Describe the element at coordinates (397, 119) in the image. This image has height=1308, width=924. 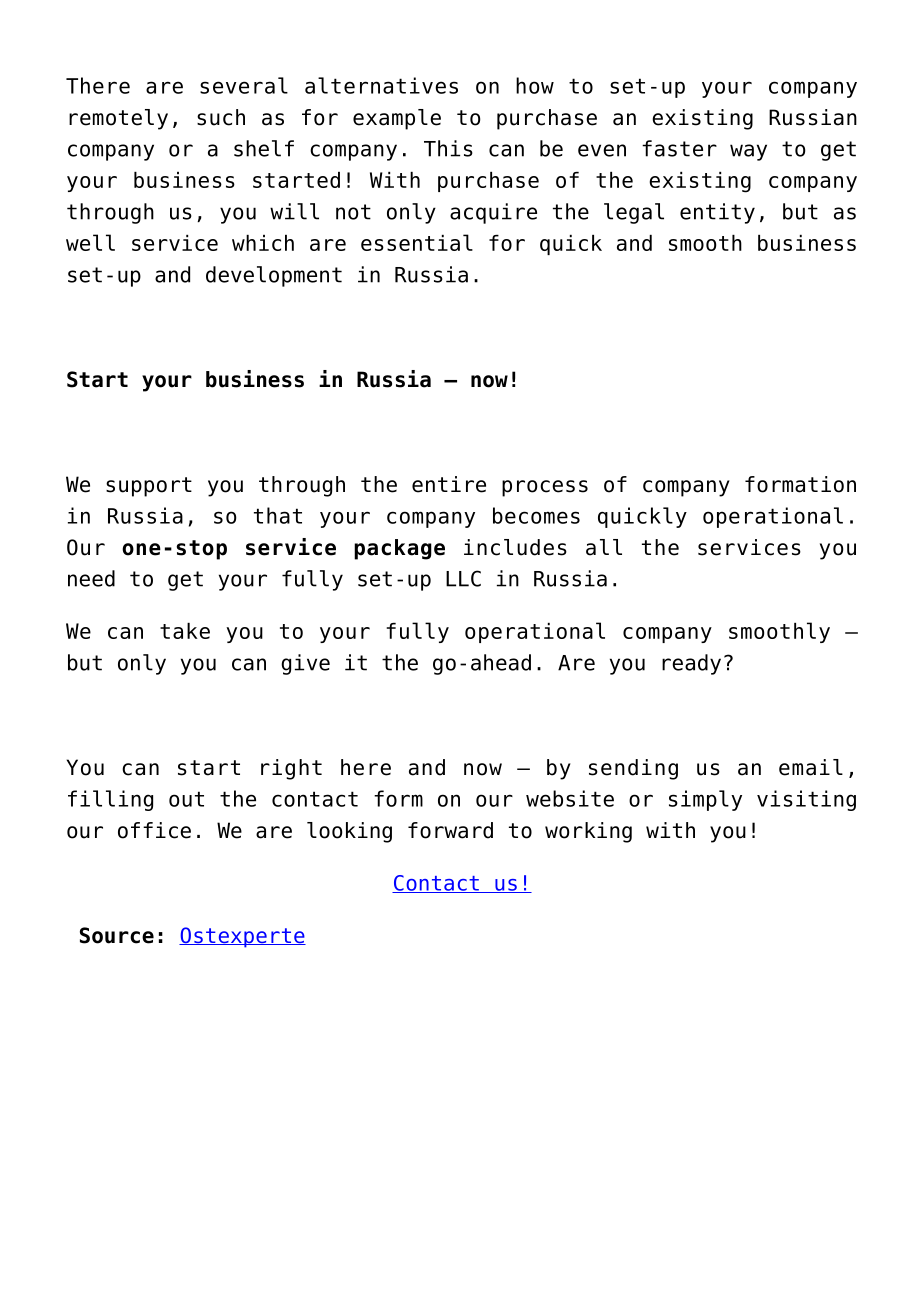
I see `example` at that location.
